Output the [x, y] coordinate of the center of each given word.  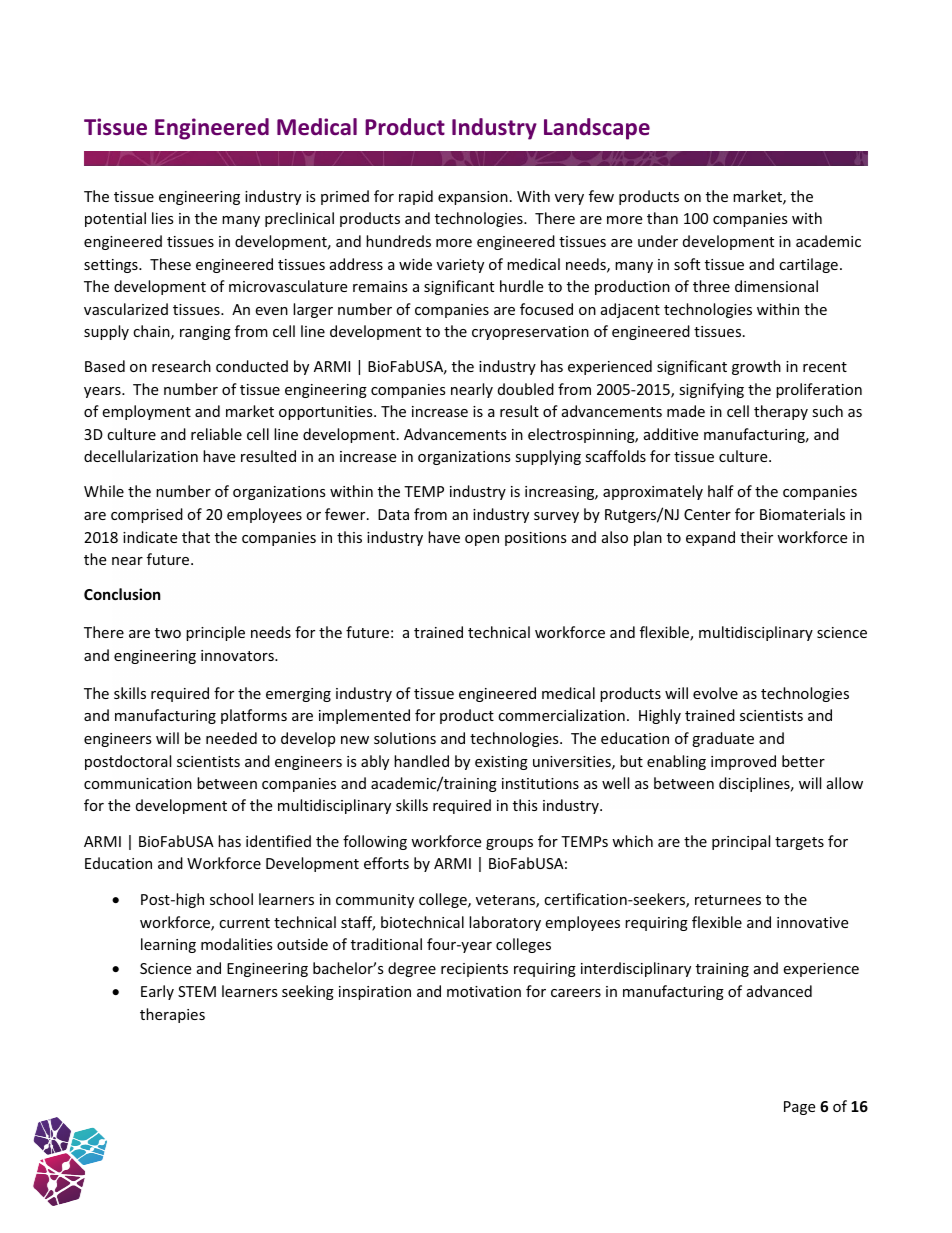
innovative [812, 922]
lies [163, 218]
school [231, 899]
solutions [405, 738]
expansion [473, 198]
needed [231, 738]
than [662, 218]
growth [756, 367]
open [482, 540]
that [196, 537]
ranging [205, 333]
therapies [172, 1015]
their [756, 537]
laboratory [505, 923]
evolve [715, 693]
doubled [526, 389]
